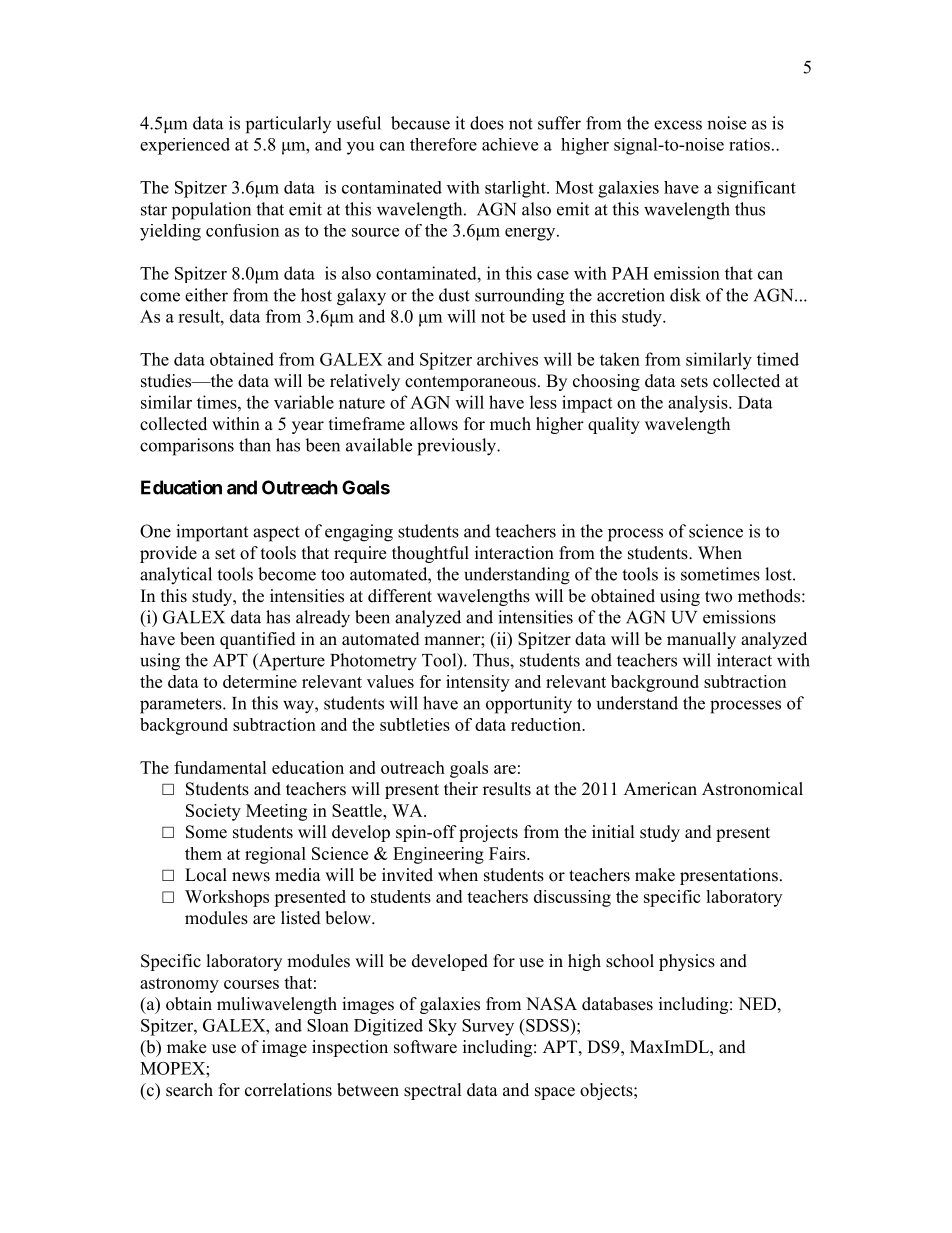 The width and height of the image is (952, 1233). Describe the element at coordinates (507, 359) in the image. I see `archives` at that location.
